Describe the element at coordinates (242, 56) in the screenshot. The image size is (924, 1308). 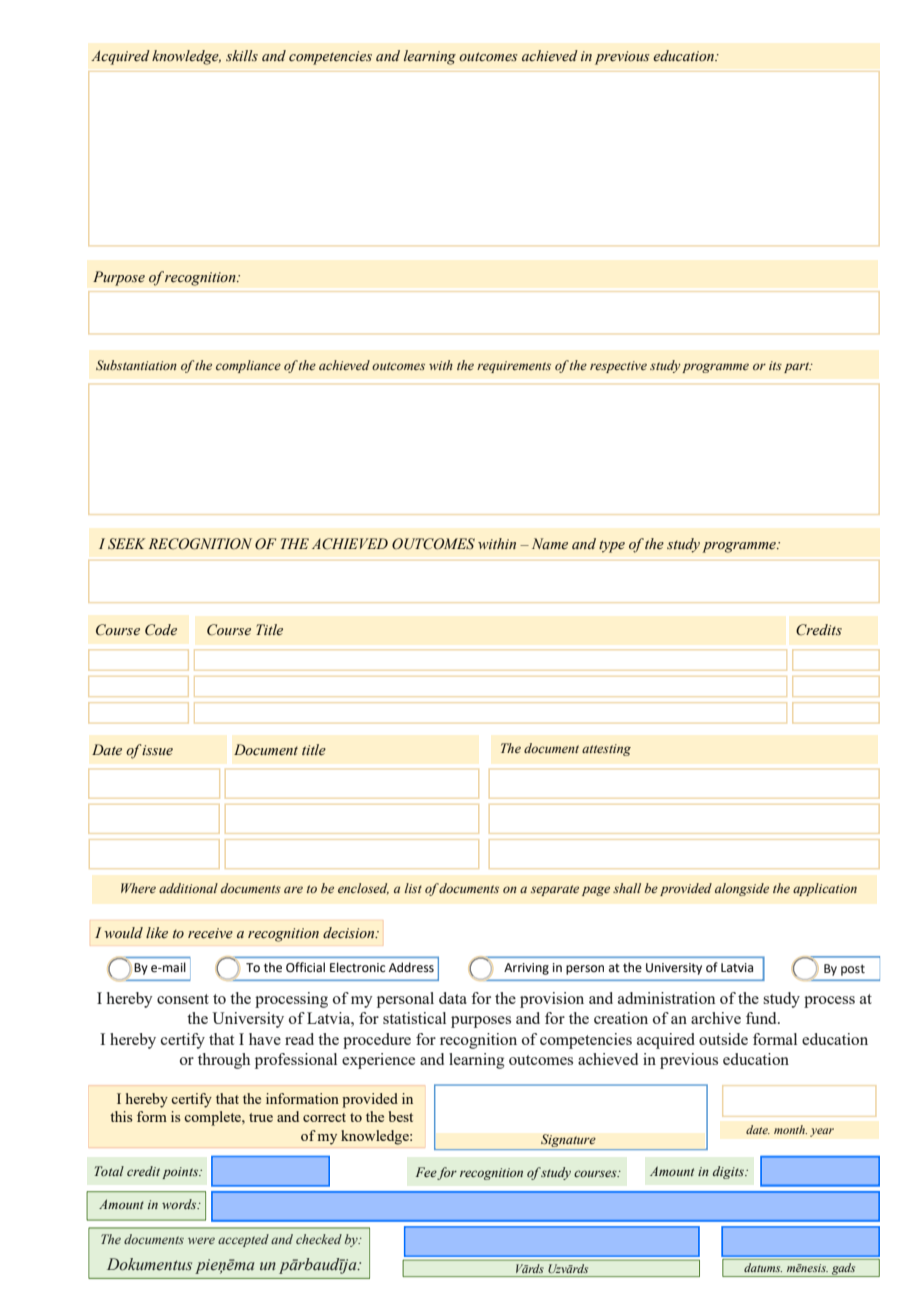
I see `skills` at that location.
